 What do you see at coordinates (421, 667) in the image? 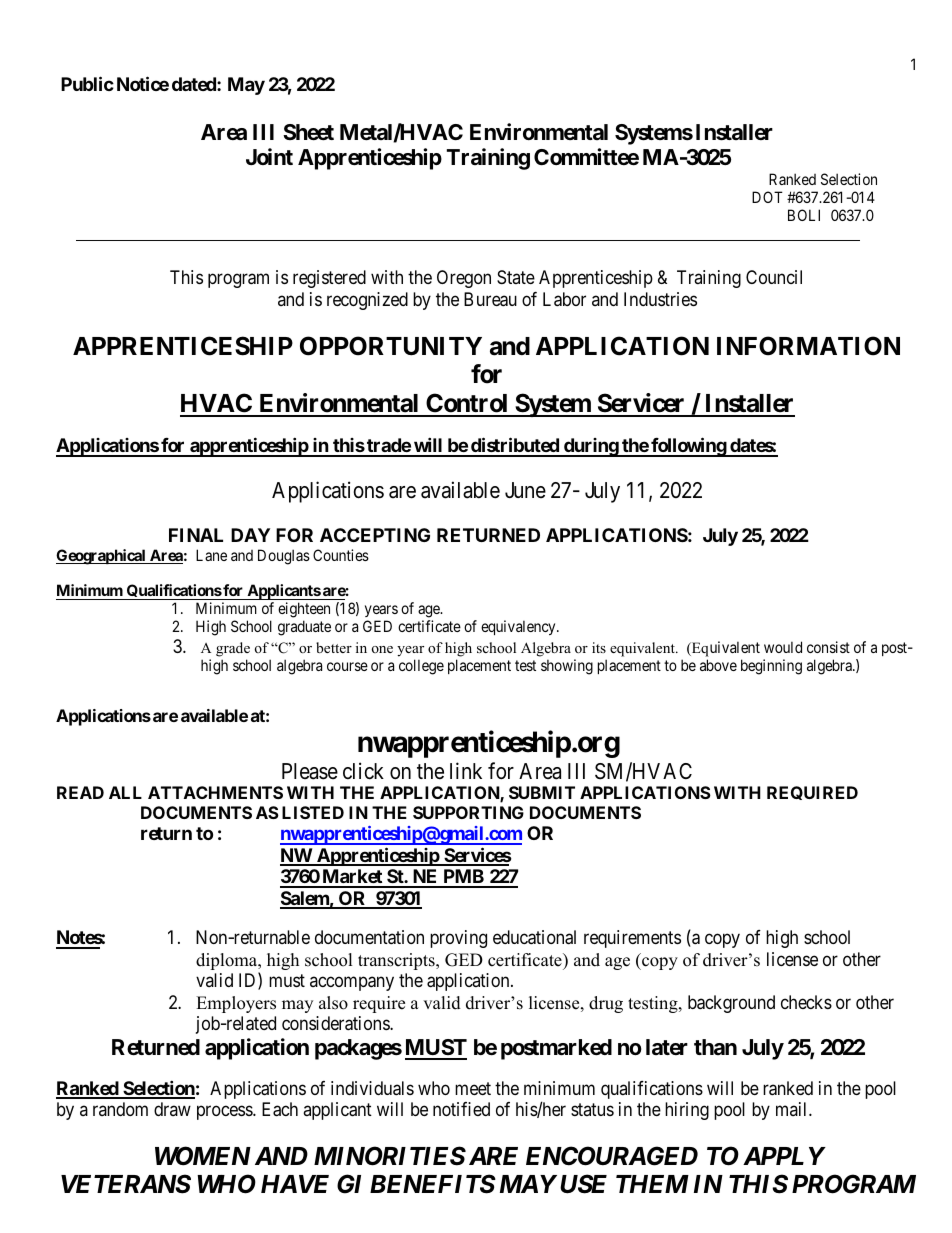
I see `college` at bounding box center [421, 667].
